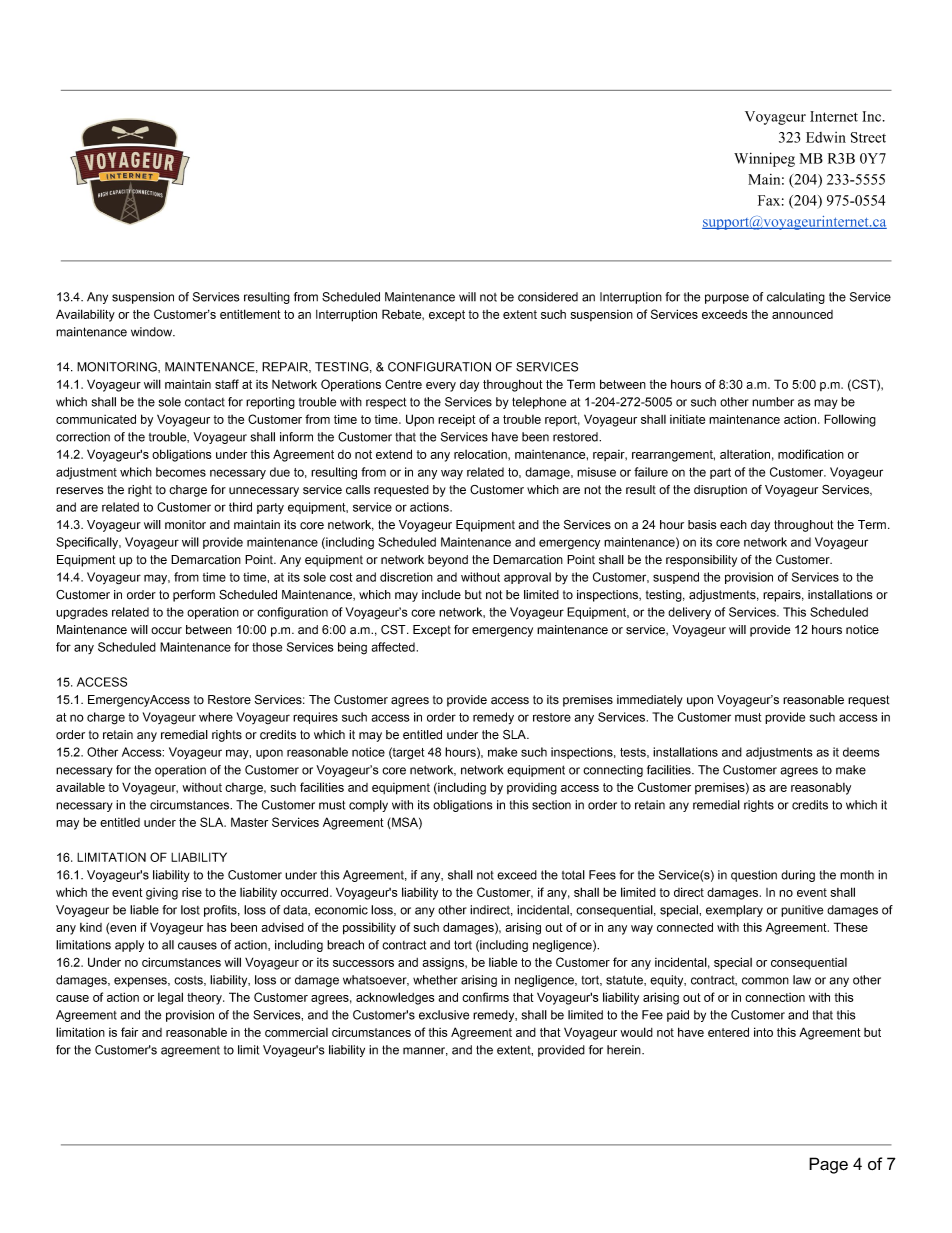 This page has width=952, height=1233. Describe the element at coordinates (393, 647) in the page. I see `affected` at that location.
